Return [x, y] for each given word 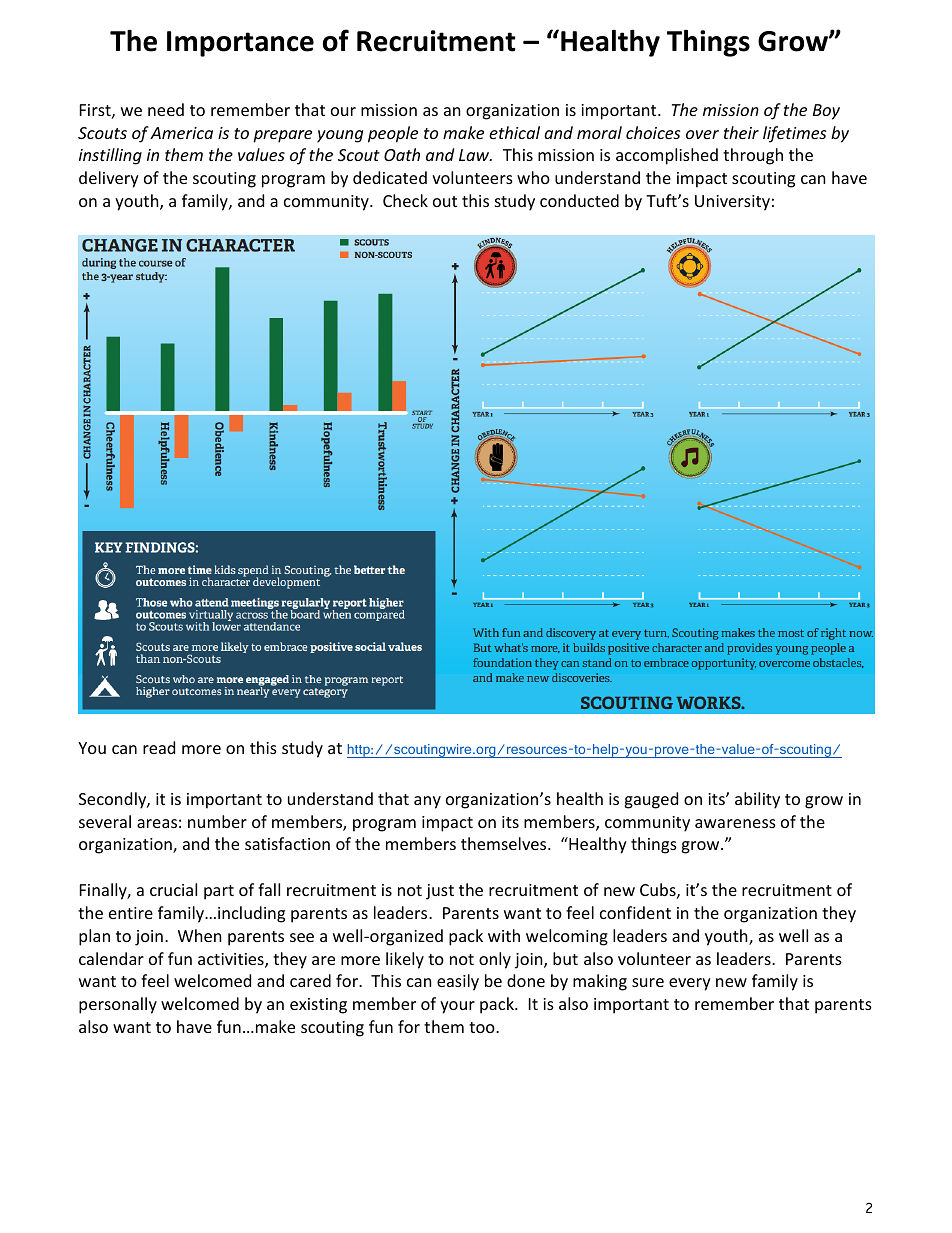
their [741, 132]
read [159, 747]
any [427, 802]
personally [118, 1005]
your [457, 1007]
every [690, 984]
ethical [514, 132]
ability [757, 800]
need [166, 109]
